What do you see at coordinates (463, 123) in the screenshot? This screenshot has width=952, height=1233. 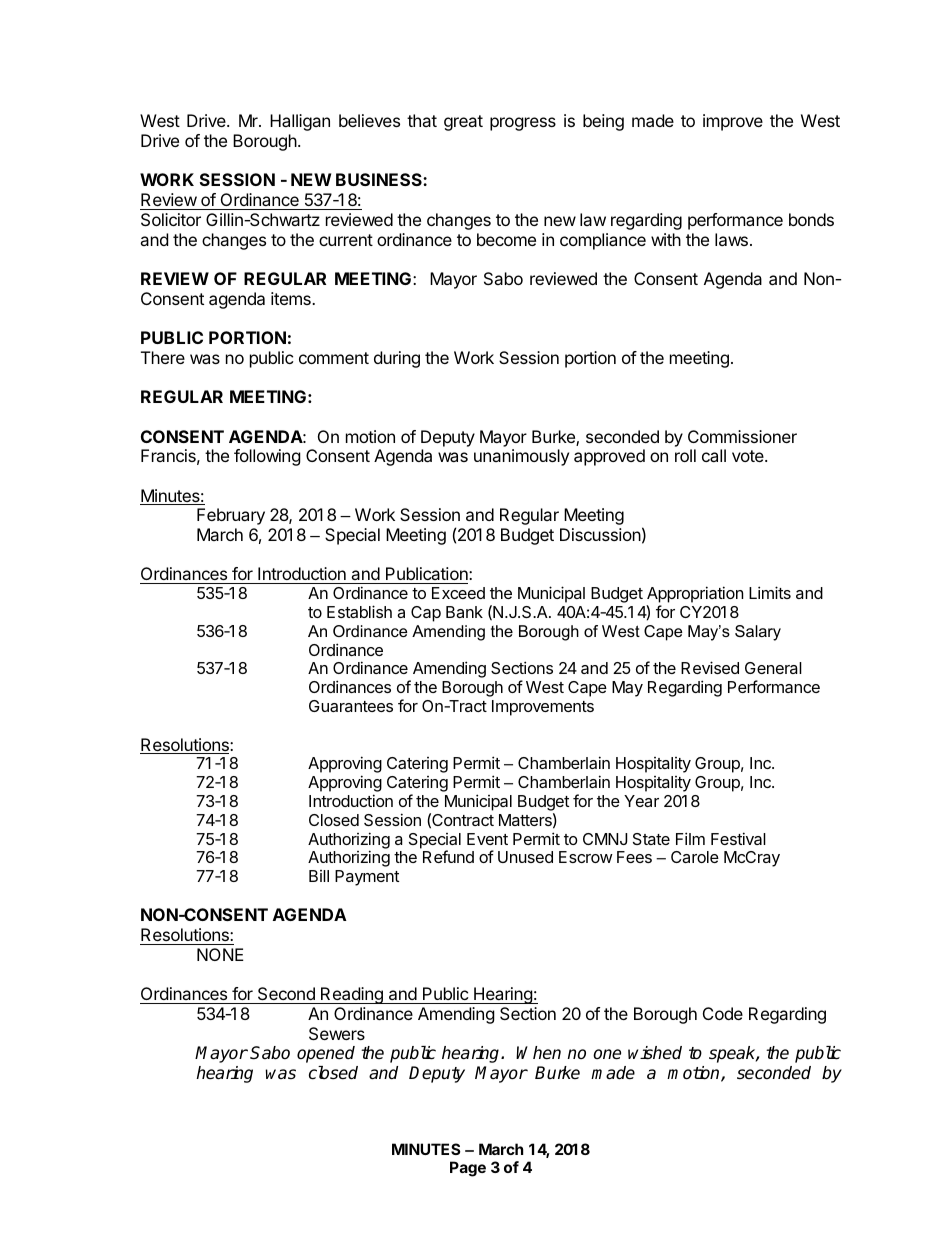 I see `great` at bounding box center [463, 123].
